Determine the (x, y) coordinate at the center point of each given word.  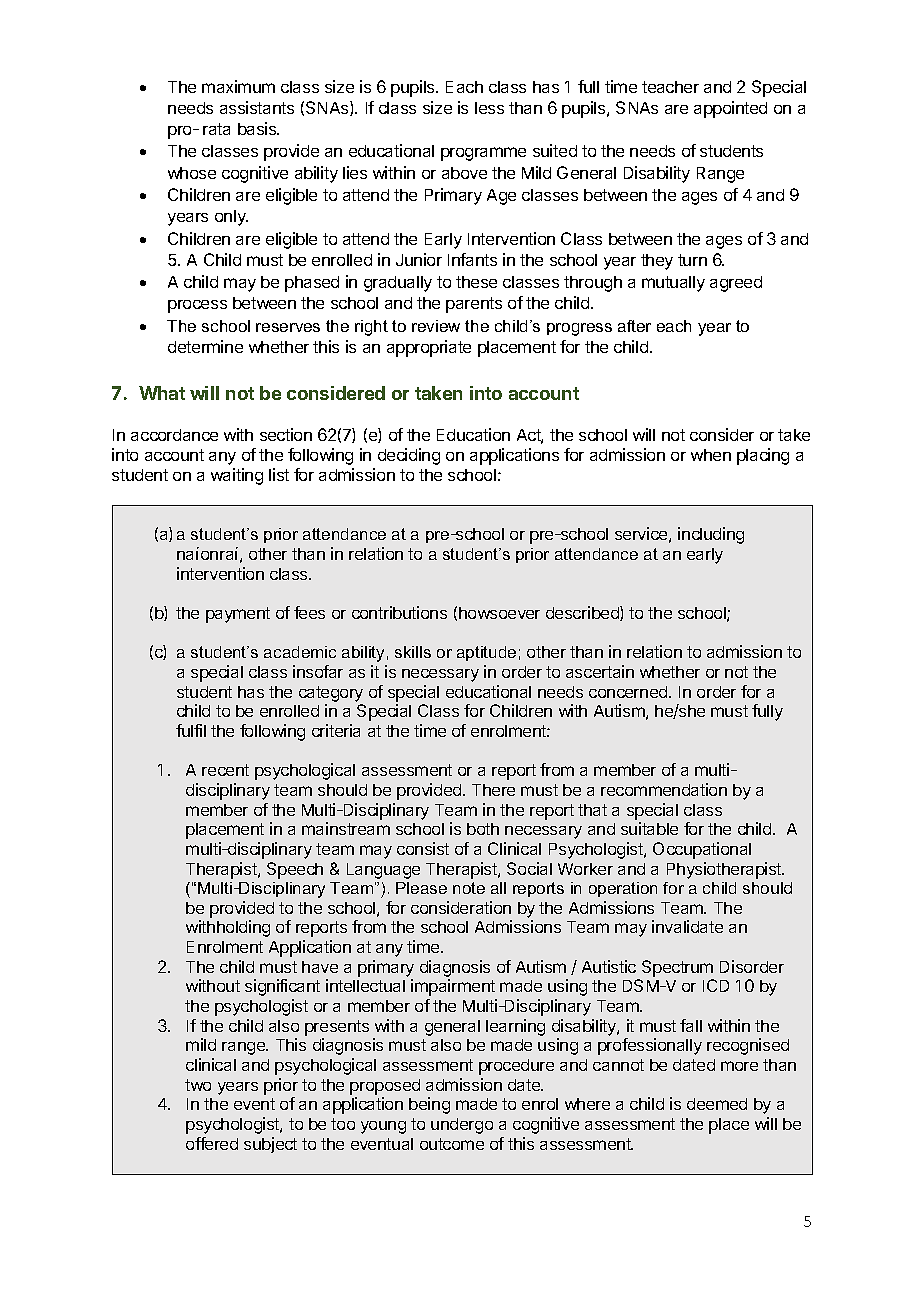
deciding (409, 456)
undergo (462, 1126)
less (489, 108)
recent (225, 770)
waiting (237, 476)
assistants (257, 107)
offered (212, 1143)
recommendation (664, 789)
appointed (730, 109)
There (493, 790)
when (711, 455)
